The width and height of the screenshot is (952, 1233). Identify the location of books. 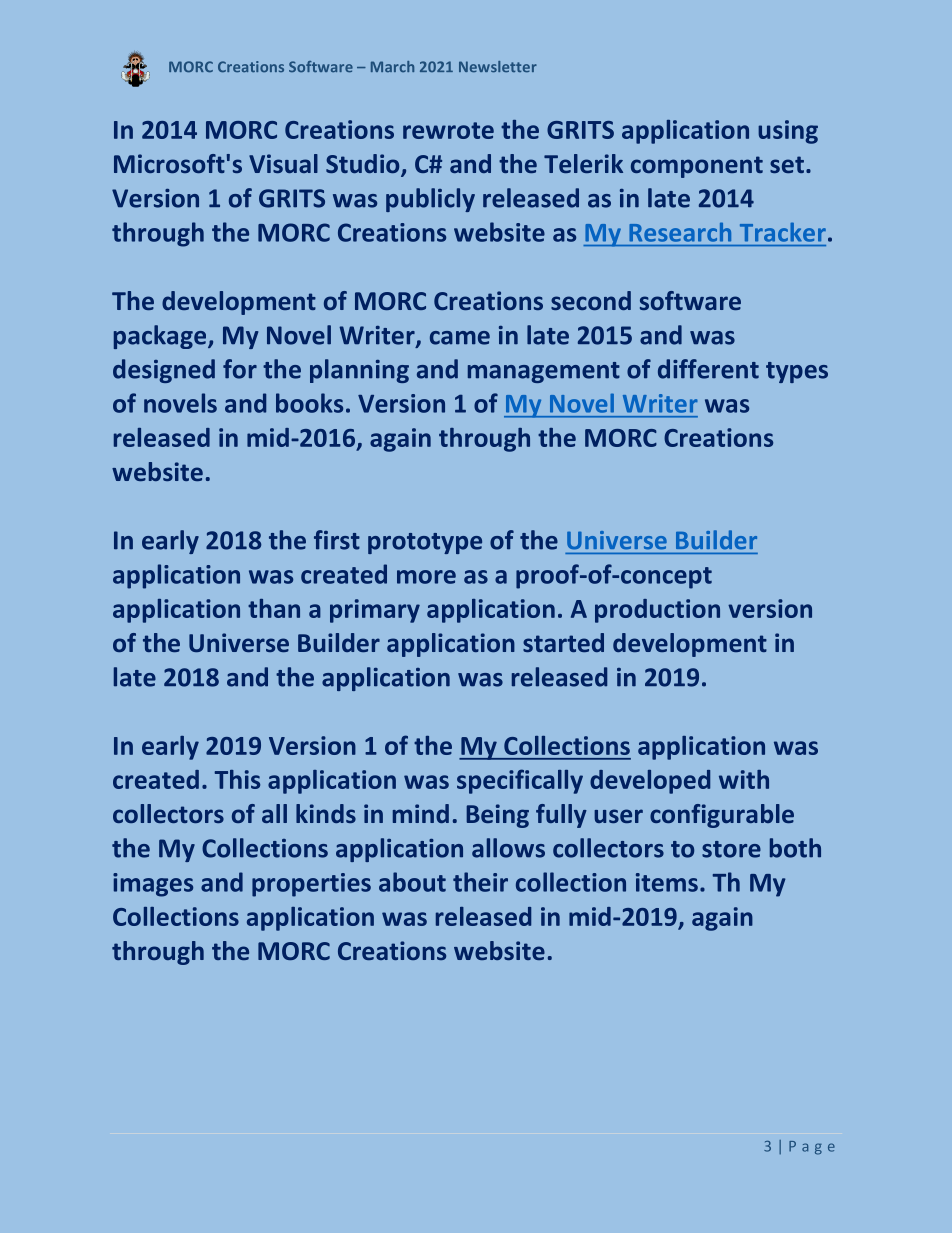
(309, 403).
